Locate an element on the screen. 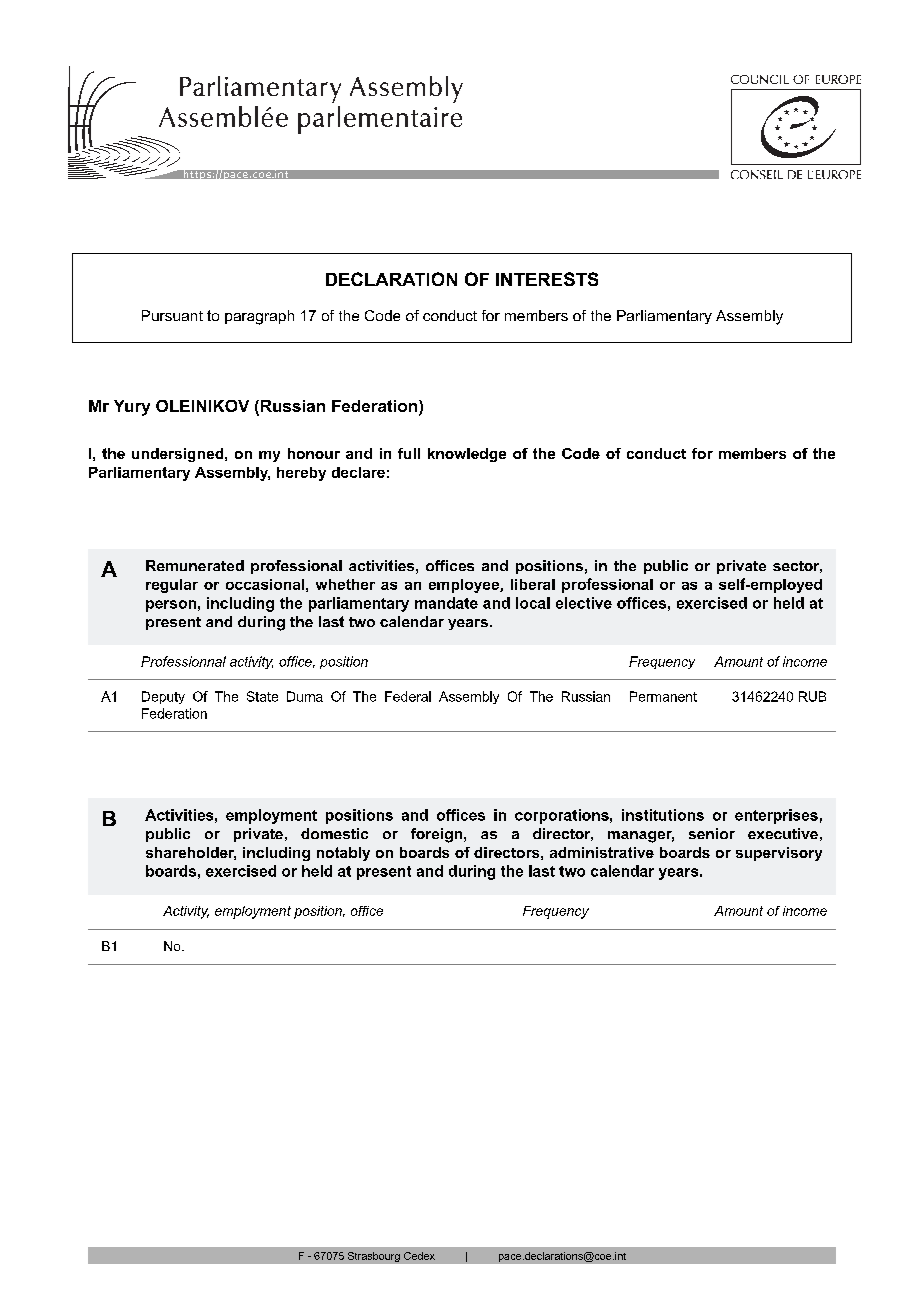  knowledge is located at coordinates (467, 455).
